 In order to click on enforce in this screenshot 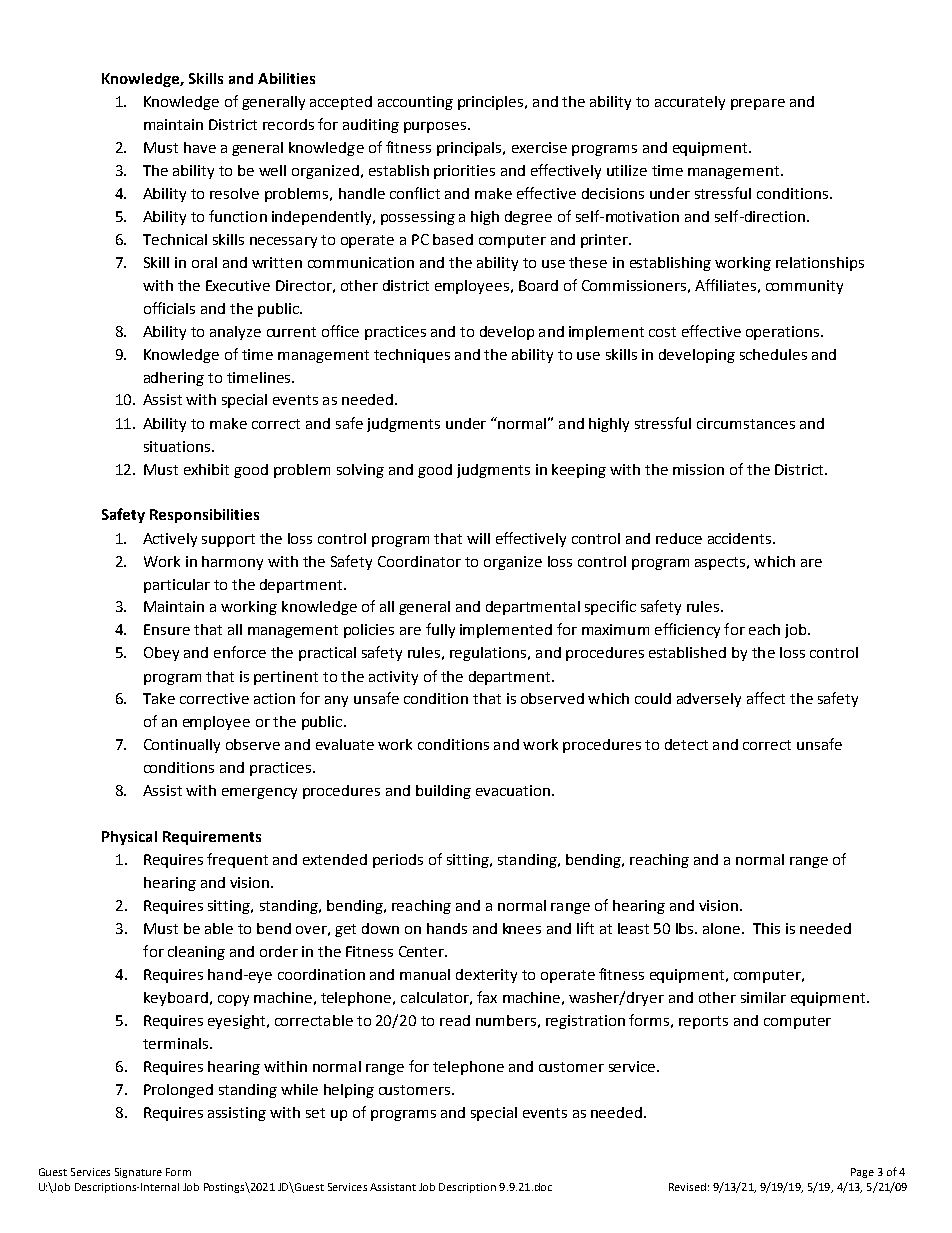, I will do `click(240, 652)`.
